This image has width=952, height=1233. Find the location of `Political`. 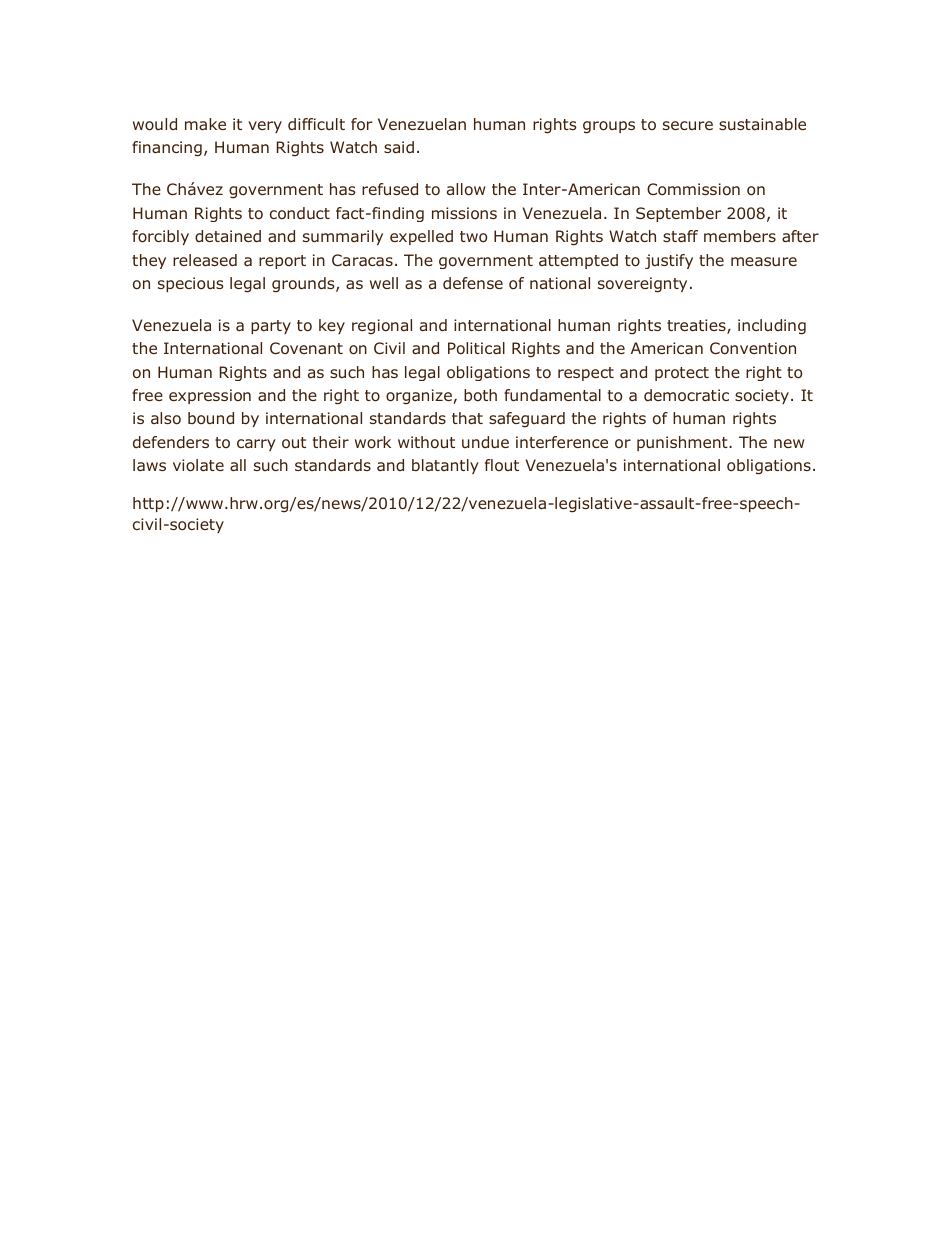

Political is located at coordinates (476, 348).
